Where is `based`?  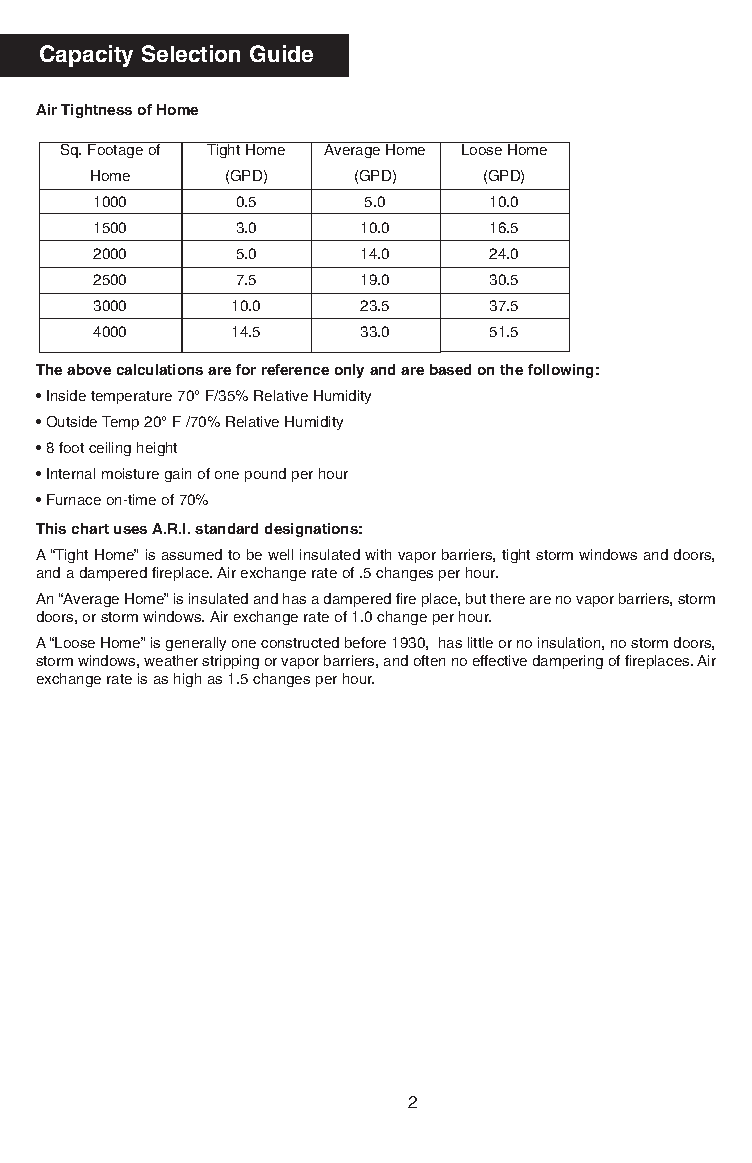
based is located at coordinates (450, 369).
